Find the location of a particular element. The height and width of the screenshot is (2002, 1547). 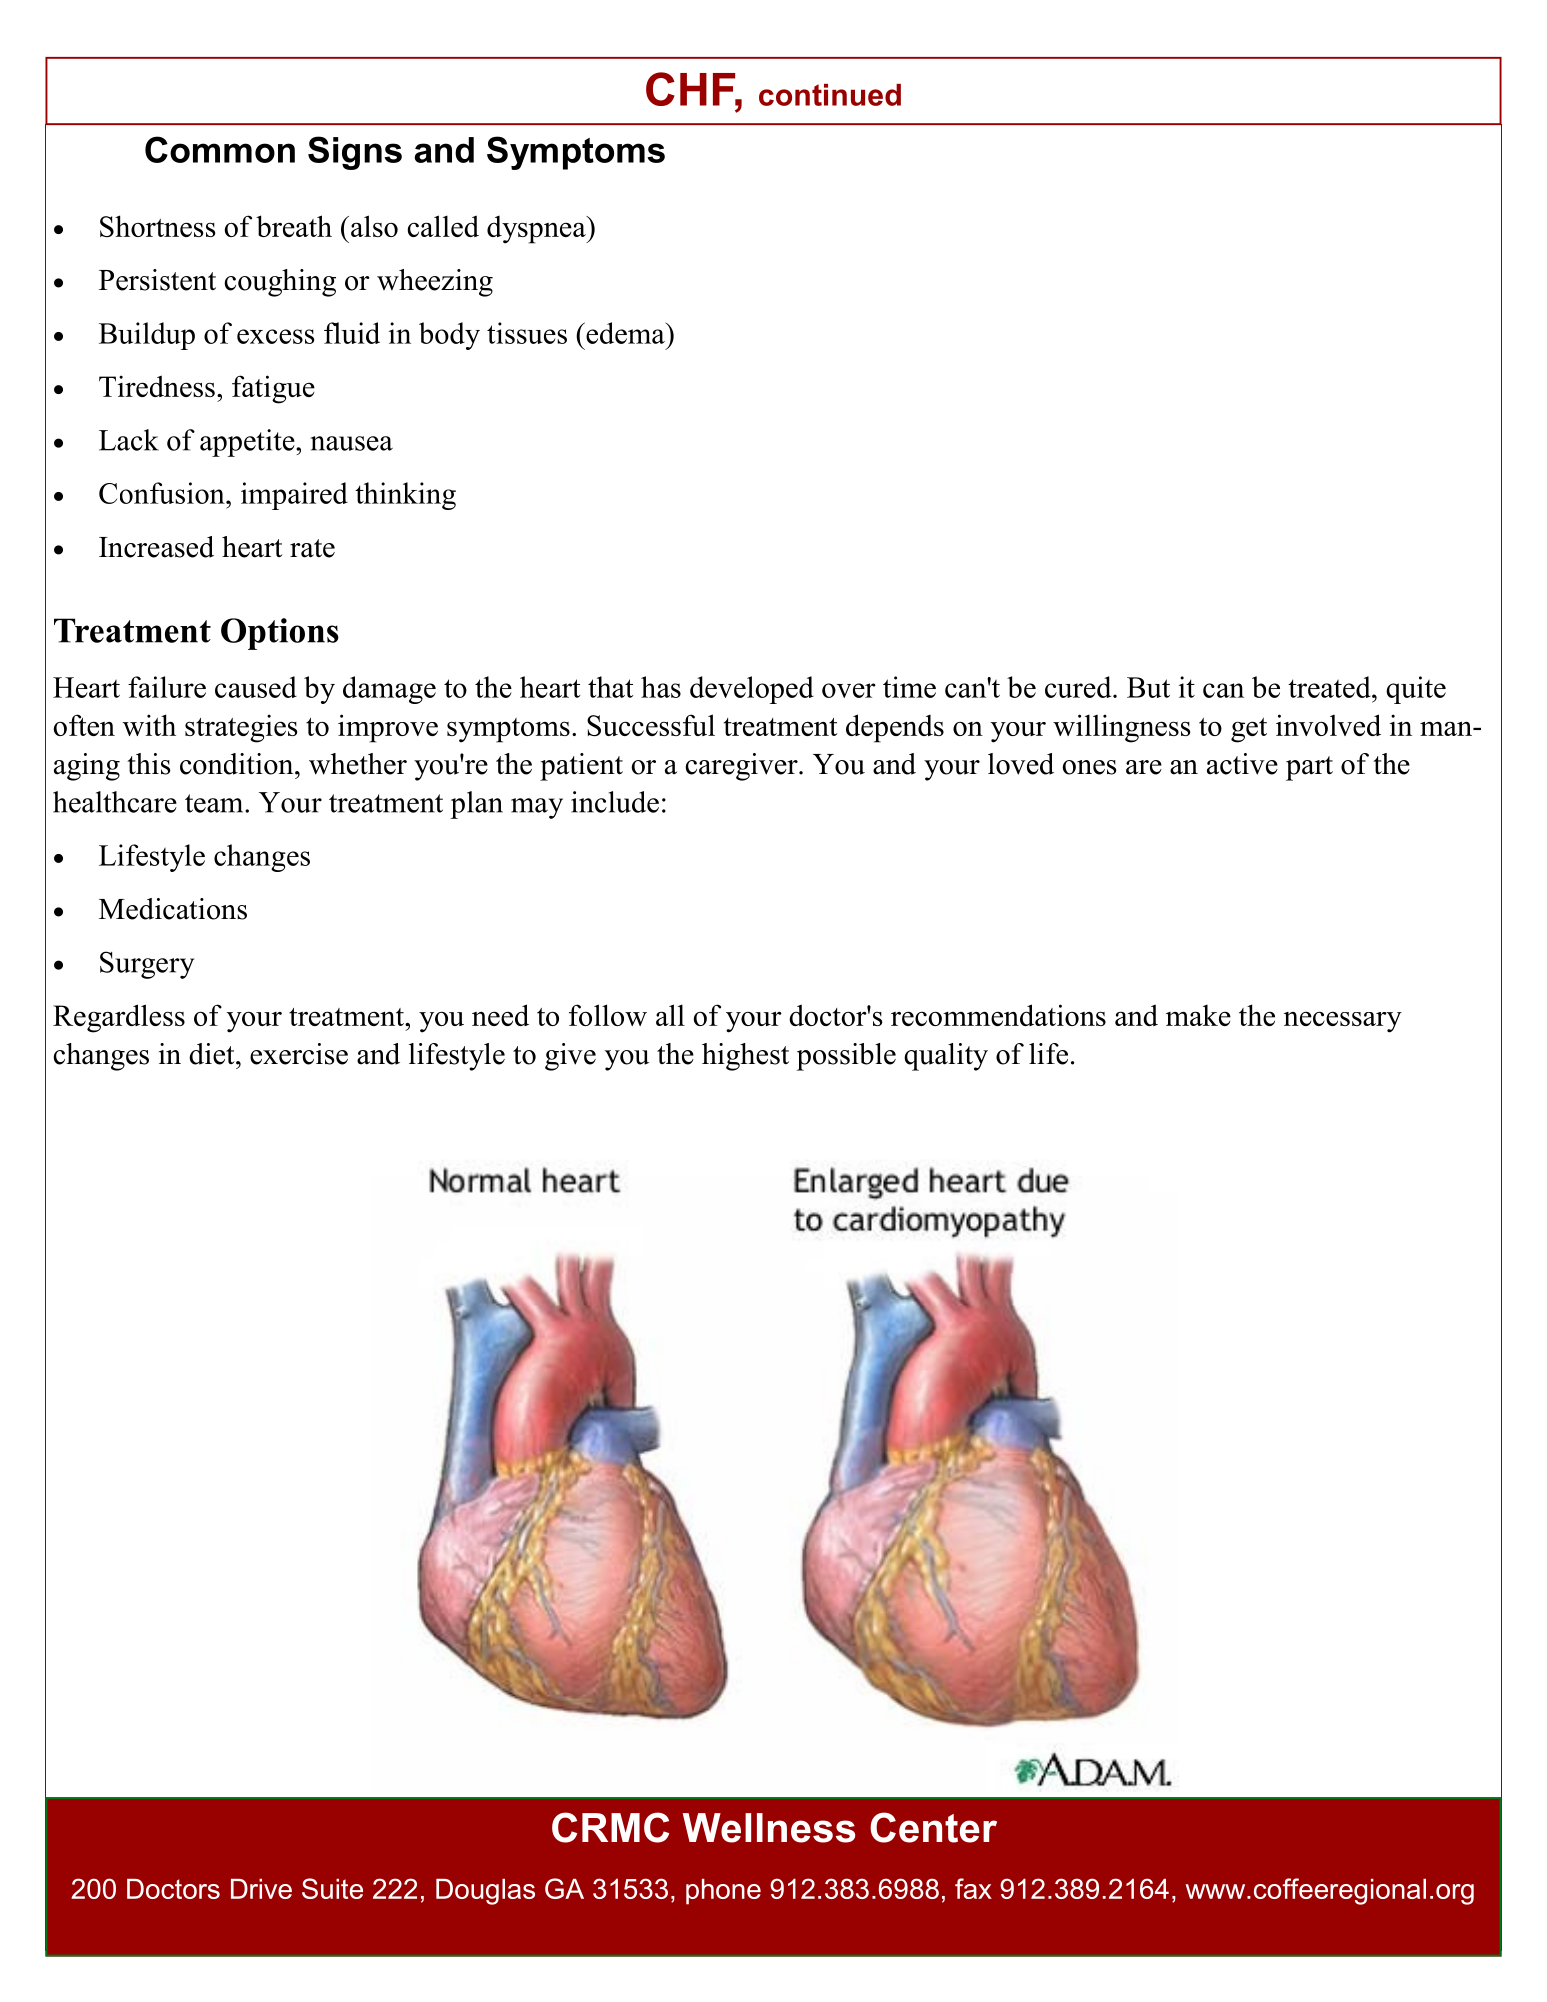

make is located at coordinates (1198, 1015).
